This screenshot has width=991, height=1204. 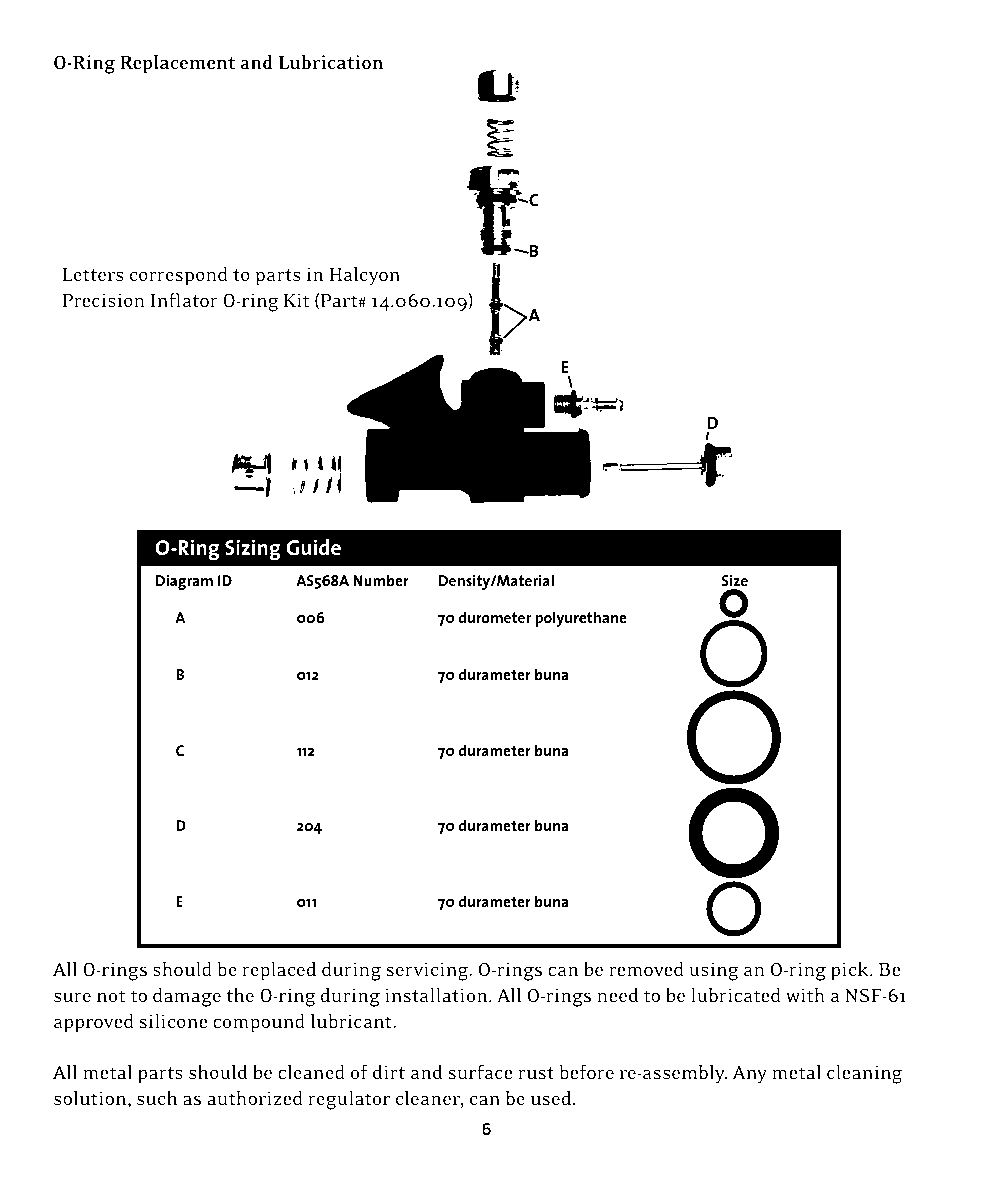 I want to click on durometer, so click(x=495, y=617).
